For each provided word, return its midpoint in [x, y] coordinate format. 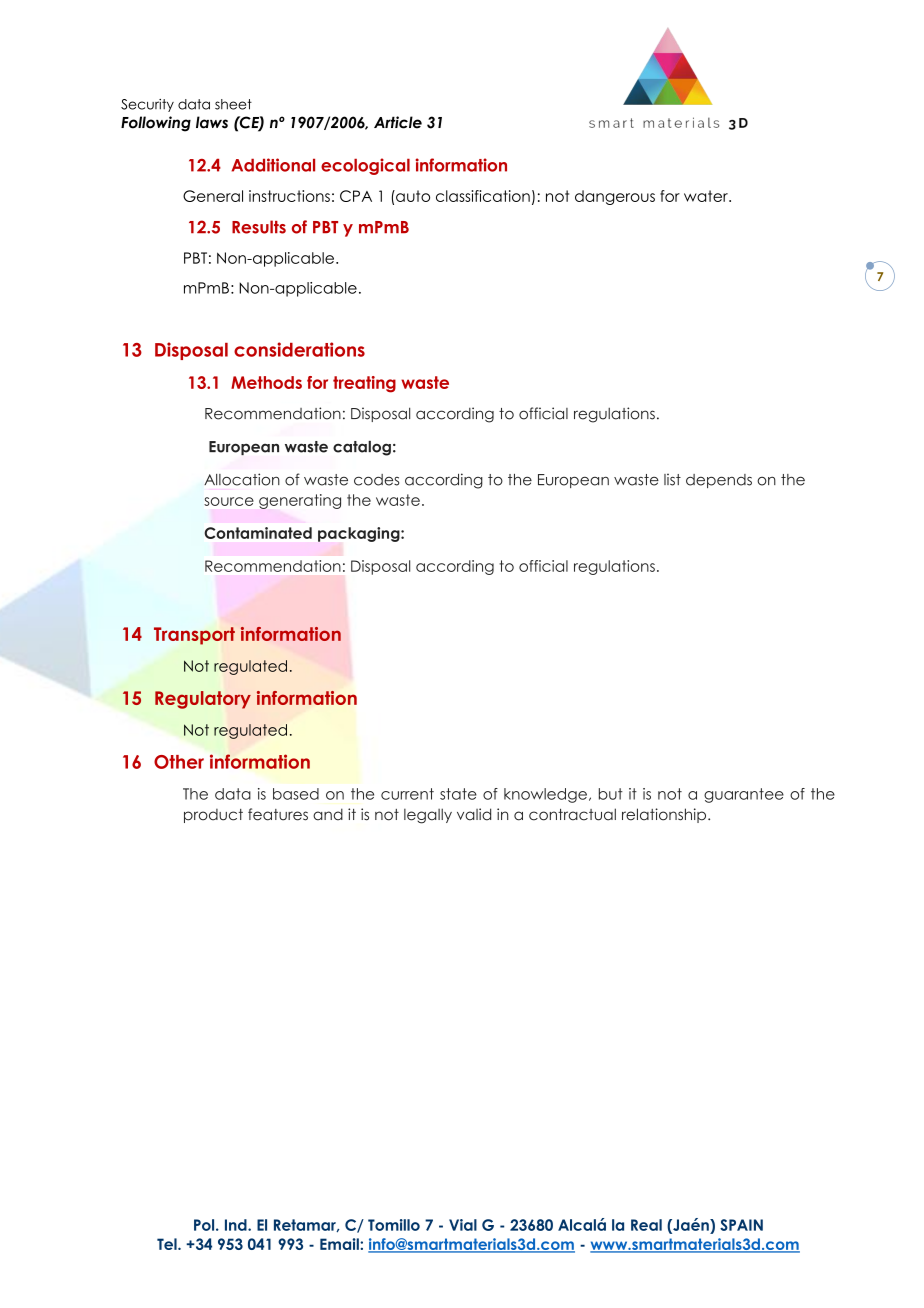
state [458, 794]
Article [398, 122]
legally [428, 816]
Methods [266, 382]
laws [212, 122]
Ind [237, 1225]
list [672, 479]
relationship [665, 815]
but [611, 794]
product [213, 816]
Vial [463, 1225]
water [707, 196]
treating [364, 384]
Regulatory [203, 700]
